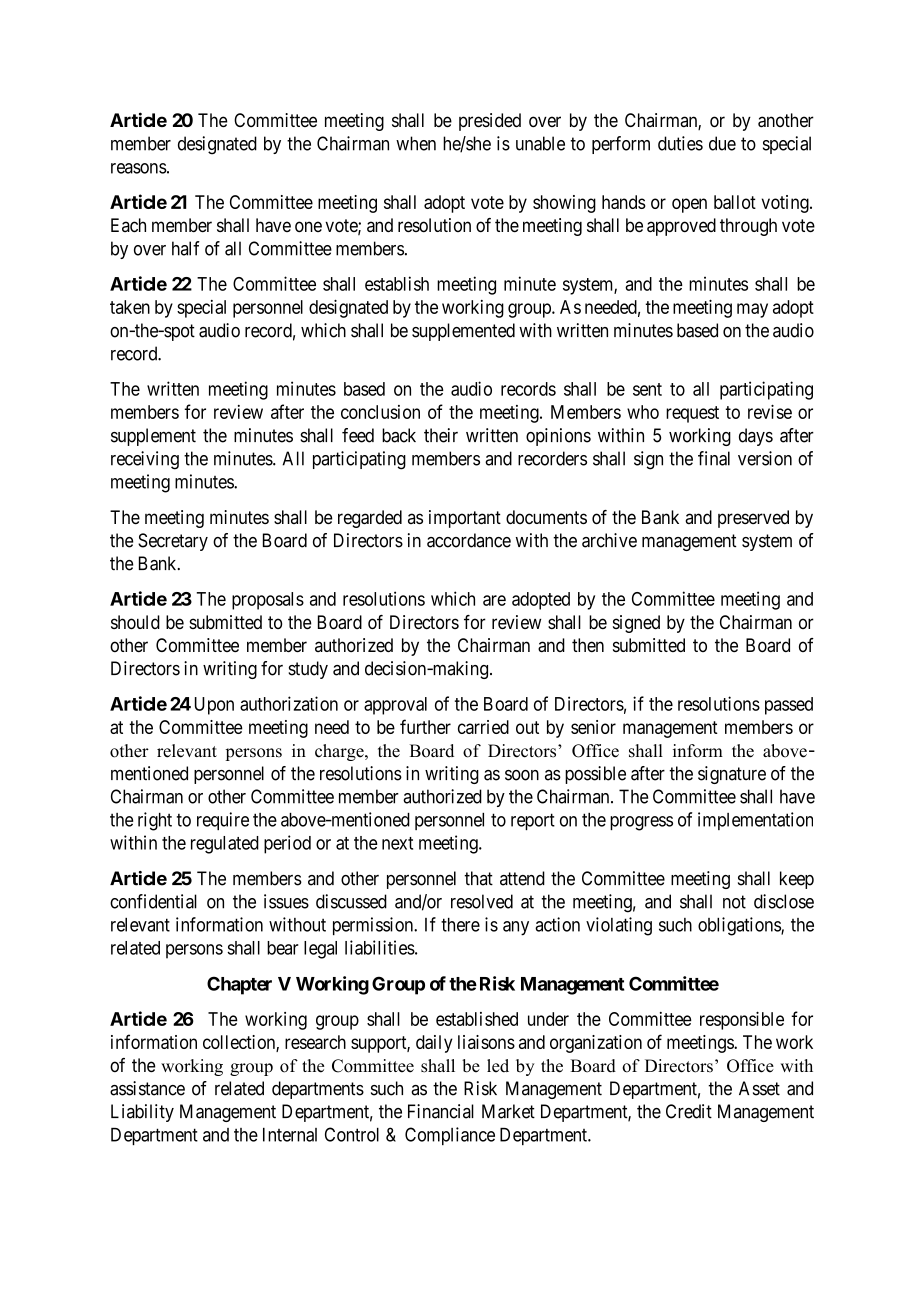 Image resolution: width=924 pixels, height=1308 pixels. I want to click on Credit, so click(689, 1111).
